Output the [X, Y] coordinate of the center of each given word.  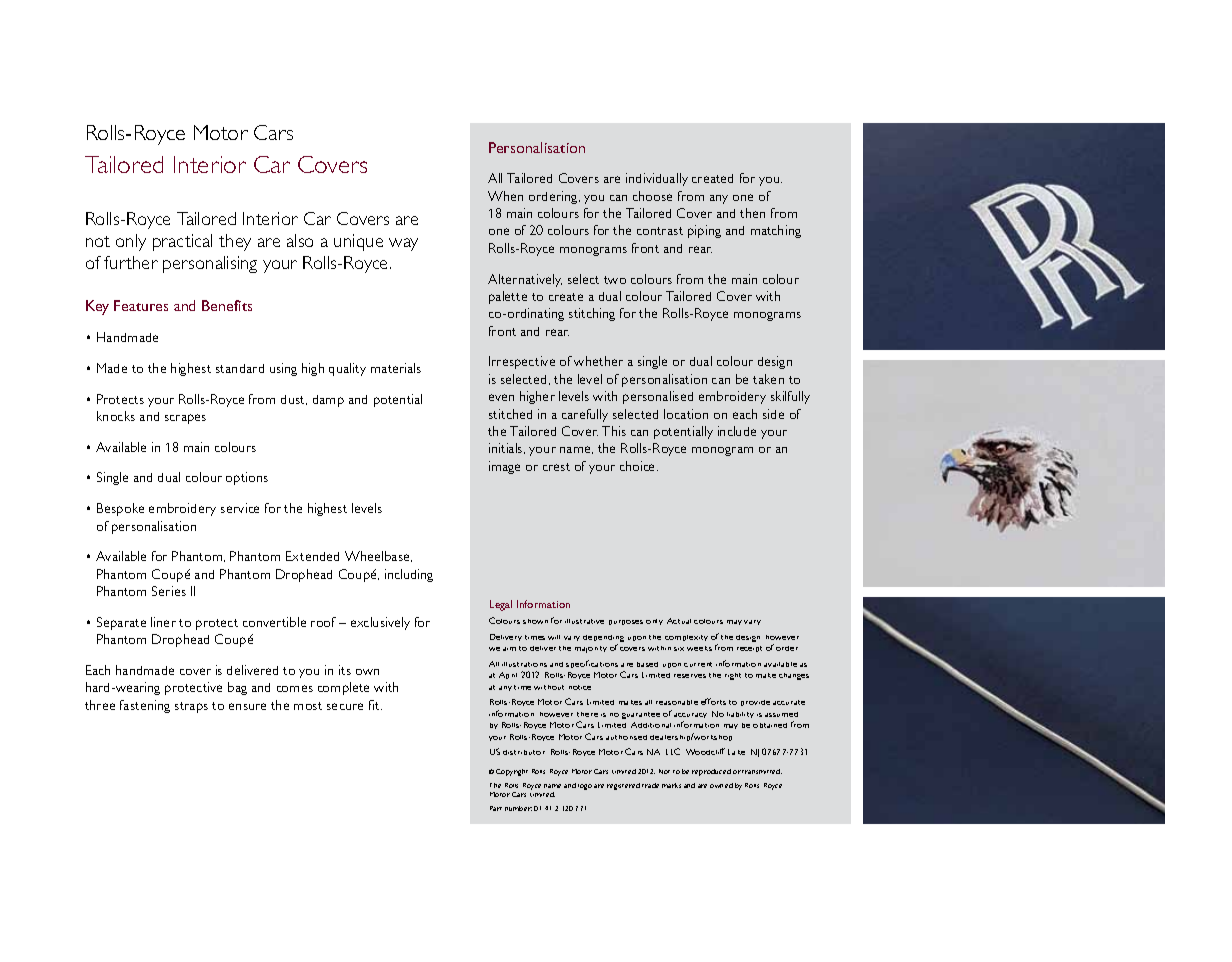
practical [182, 242]
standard [240, 368]
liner [163, 622]
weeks [699, 648]
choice [639, 466]
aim [509, 649]
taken [768, 379]
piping [704, 231]
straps [191, 707]
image [504, 467]
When [505, 196]
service [240, 508]
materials [396, 368]
